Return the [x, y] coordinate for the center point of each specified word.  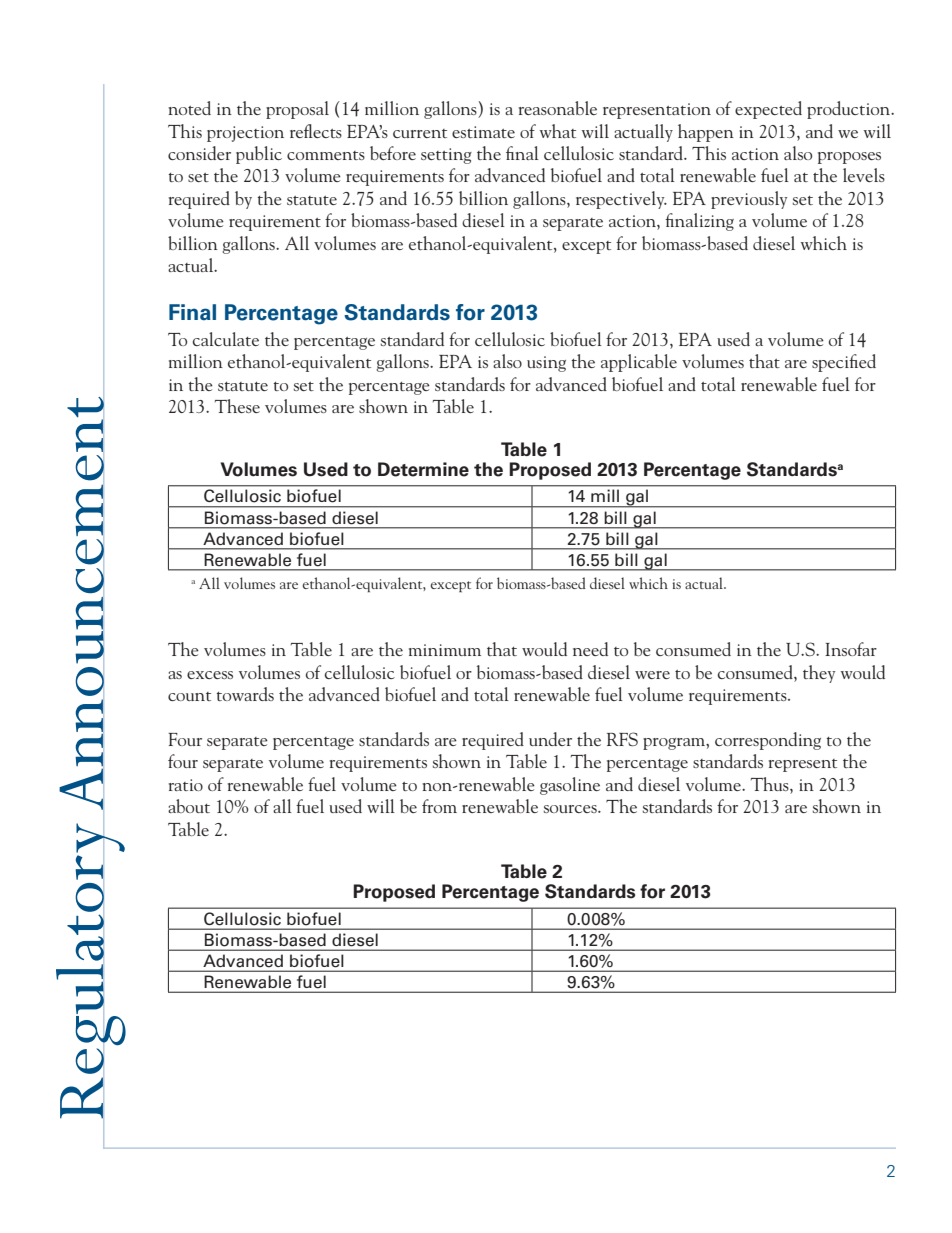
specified [844, 363]
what [558, 131]
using [546, 364]
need [590, 649]
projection [245, 134]
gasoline [570, 786]
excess [210, 675]
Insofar [851, 649]
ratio [186, 785]
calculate [226, 339]
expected [768, 110]
